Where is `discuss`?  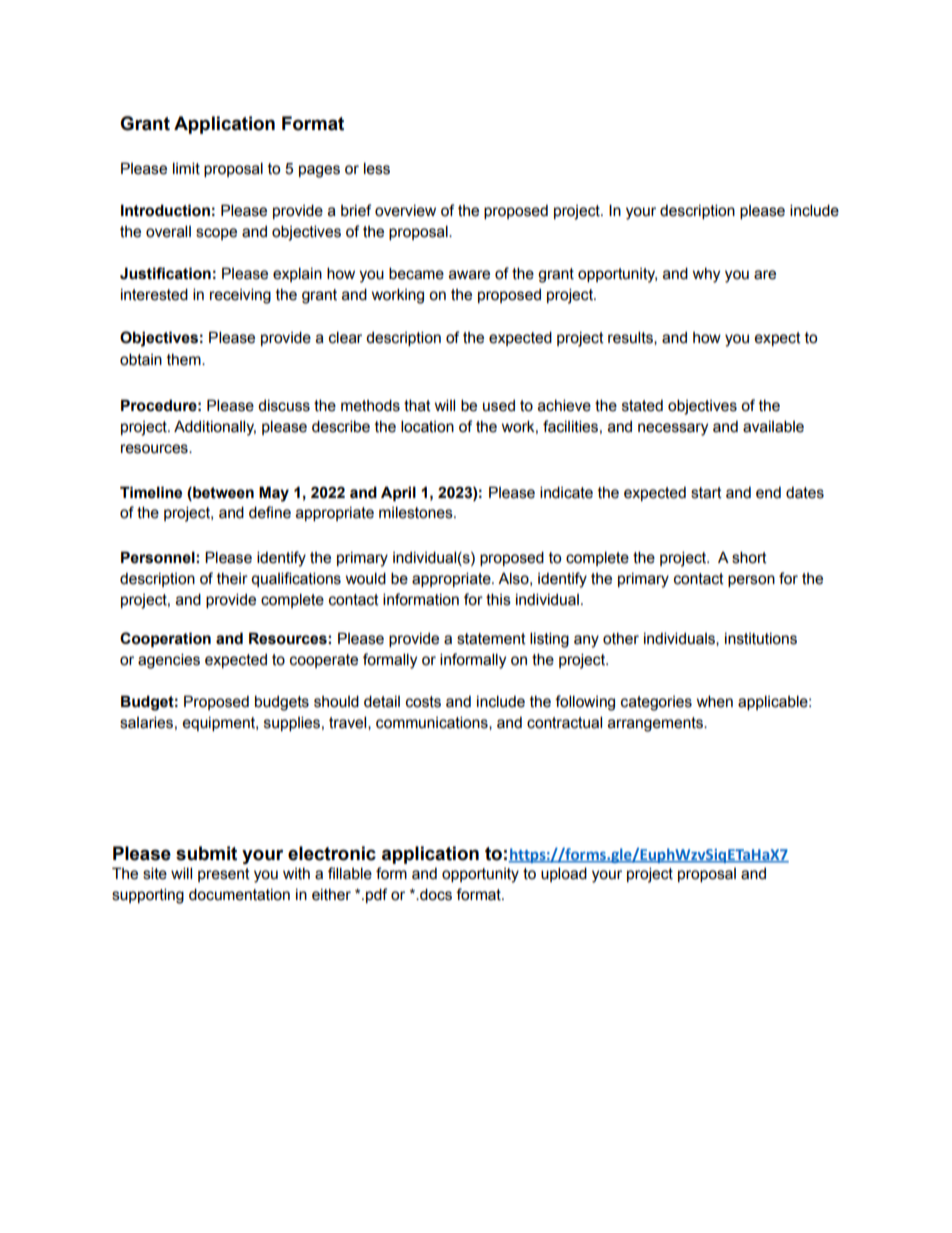 discuss is located at coordinates (284, 406).
